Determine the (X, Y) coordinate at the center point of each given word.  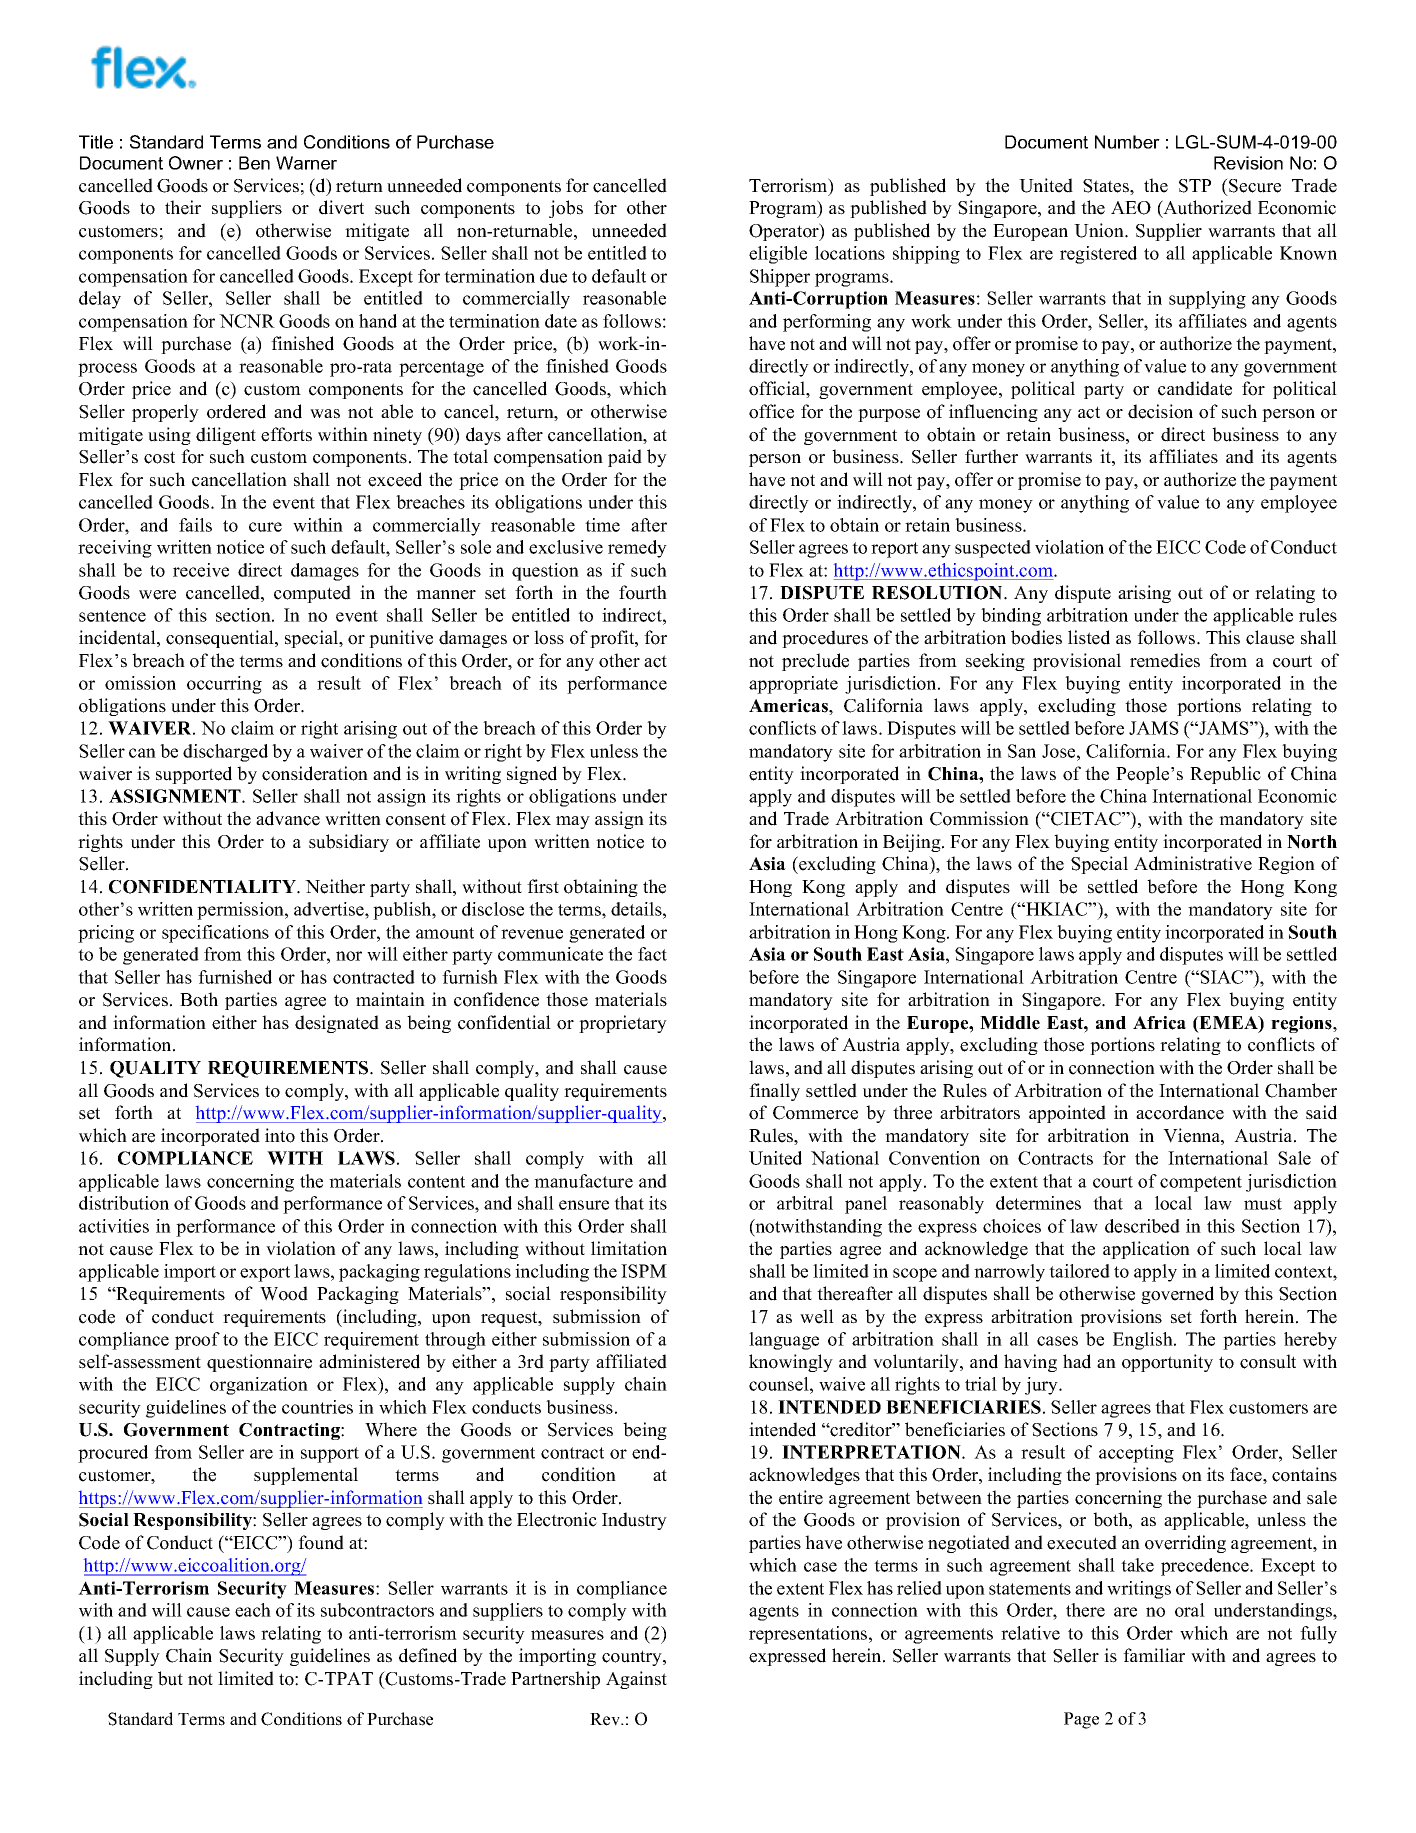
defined (428, 1655)
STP (1195, 186)
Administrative (1193, 863)
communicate (550, 954)
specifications (215, 934)
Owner (196, 163)
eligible (778, 255)
